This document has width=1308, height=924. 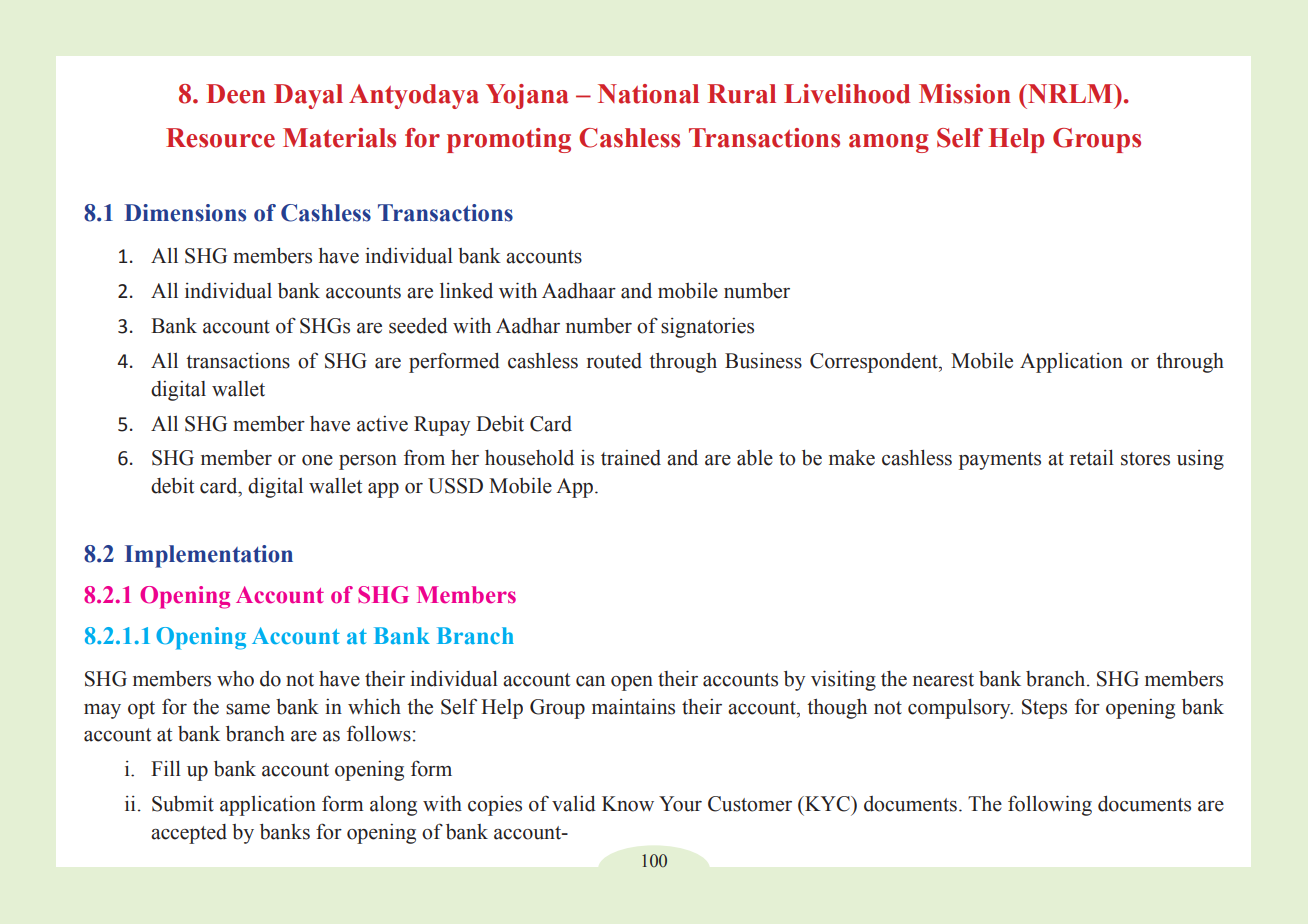 I want to click on Mission, so click(x=965, y=94).
